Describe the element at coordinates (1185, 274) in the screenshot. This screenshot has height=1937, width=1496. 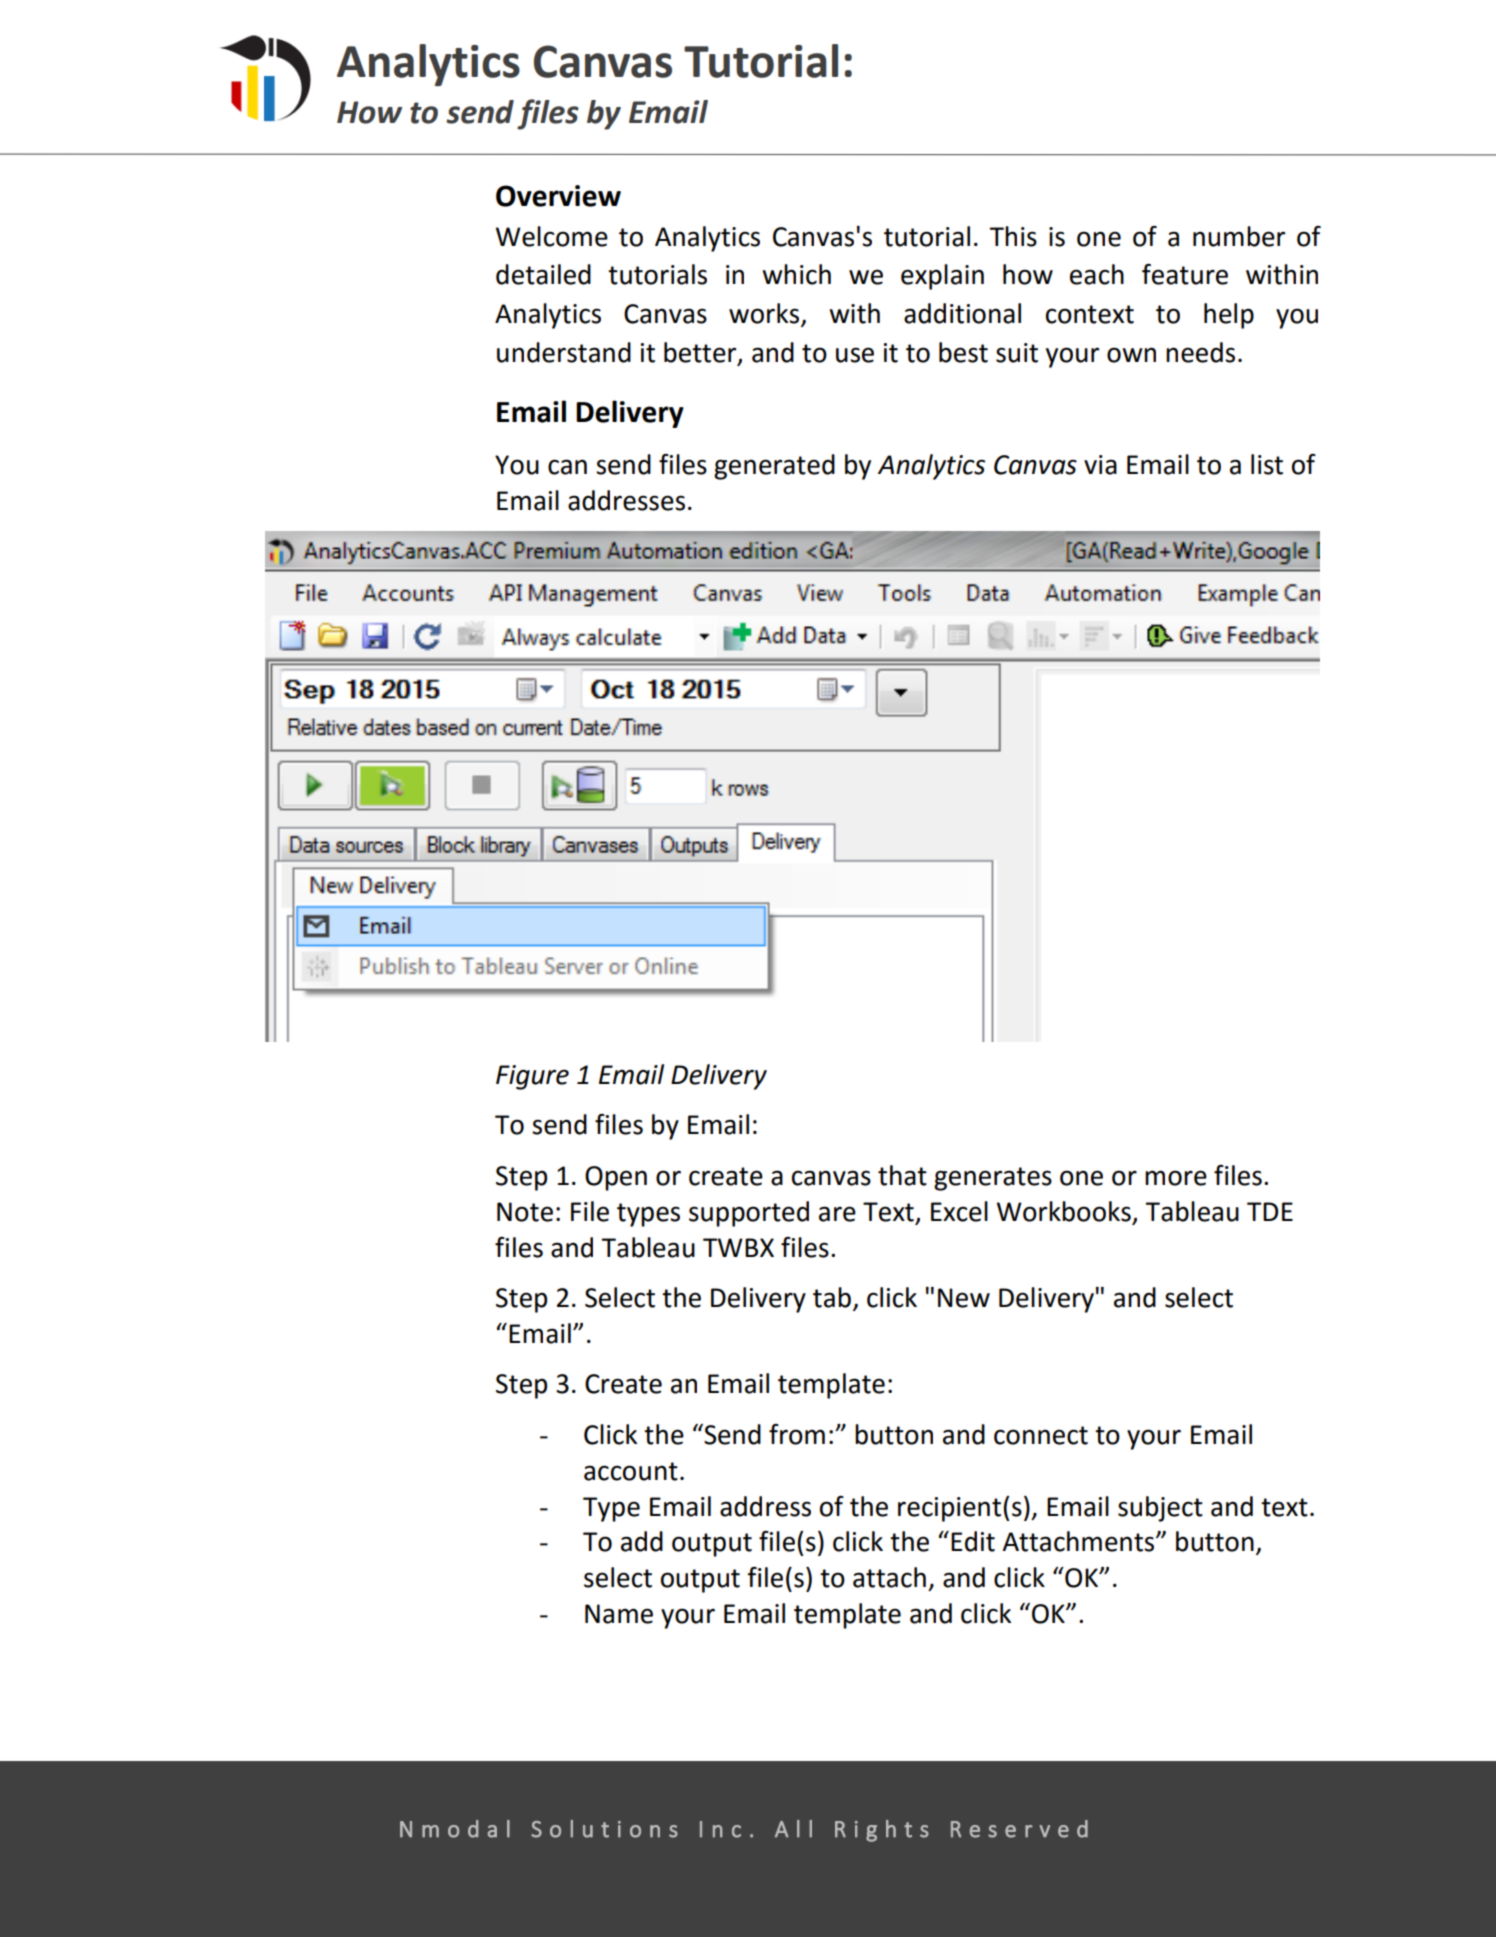
I see `feature` at that location.
